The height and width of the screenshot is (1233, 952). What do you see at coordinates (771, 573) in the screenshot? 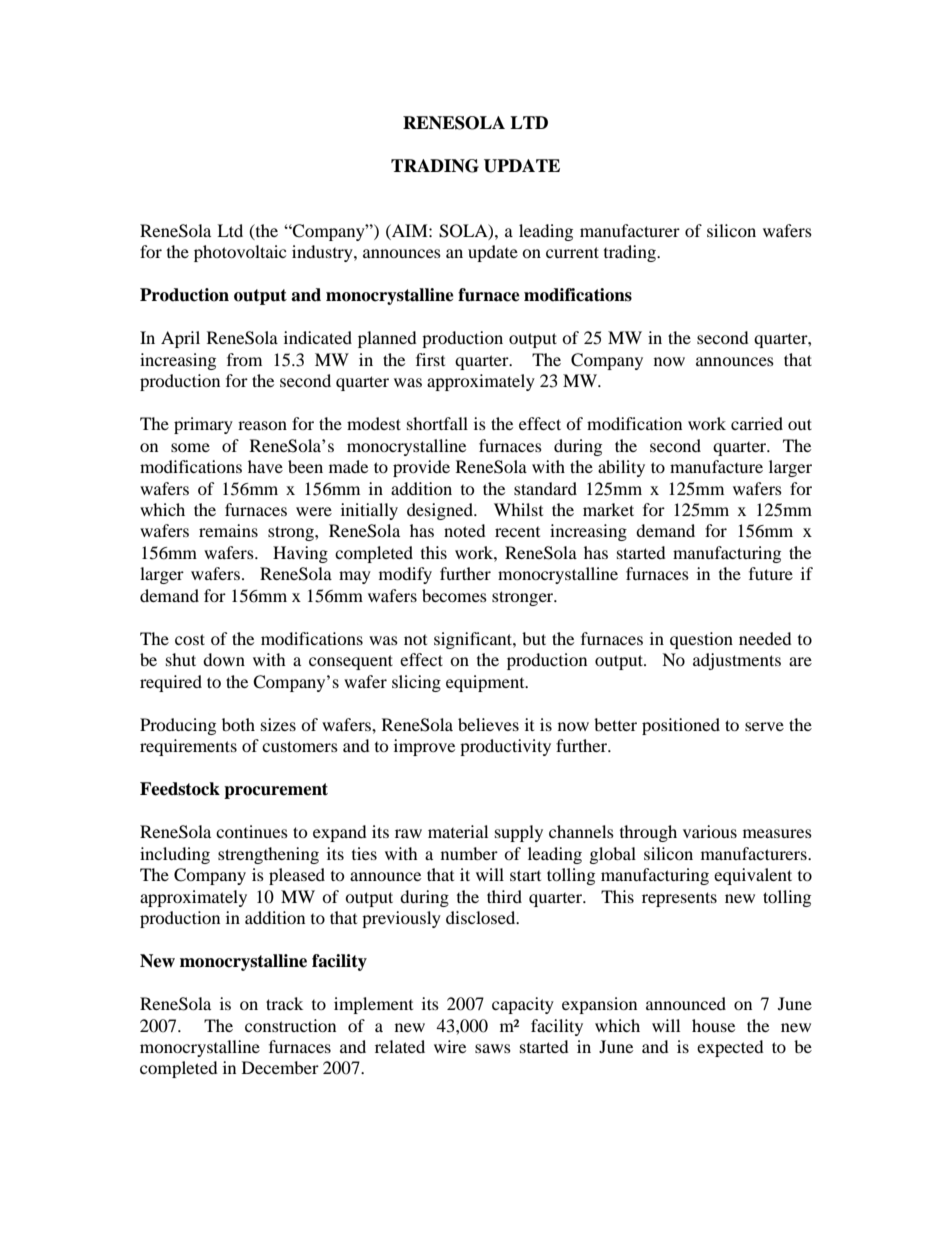
I see `future` at bounding box center [771, 573].
